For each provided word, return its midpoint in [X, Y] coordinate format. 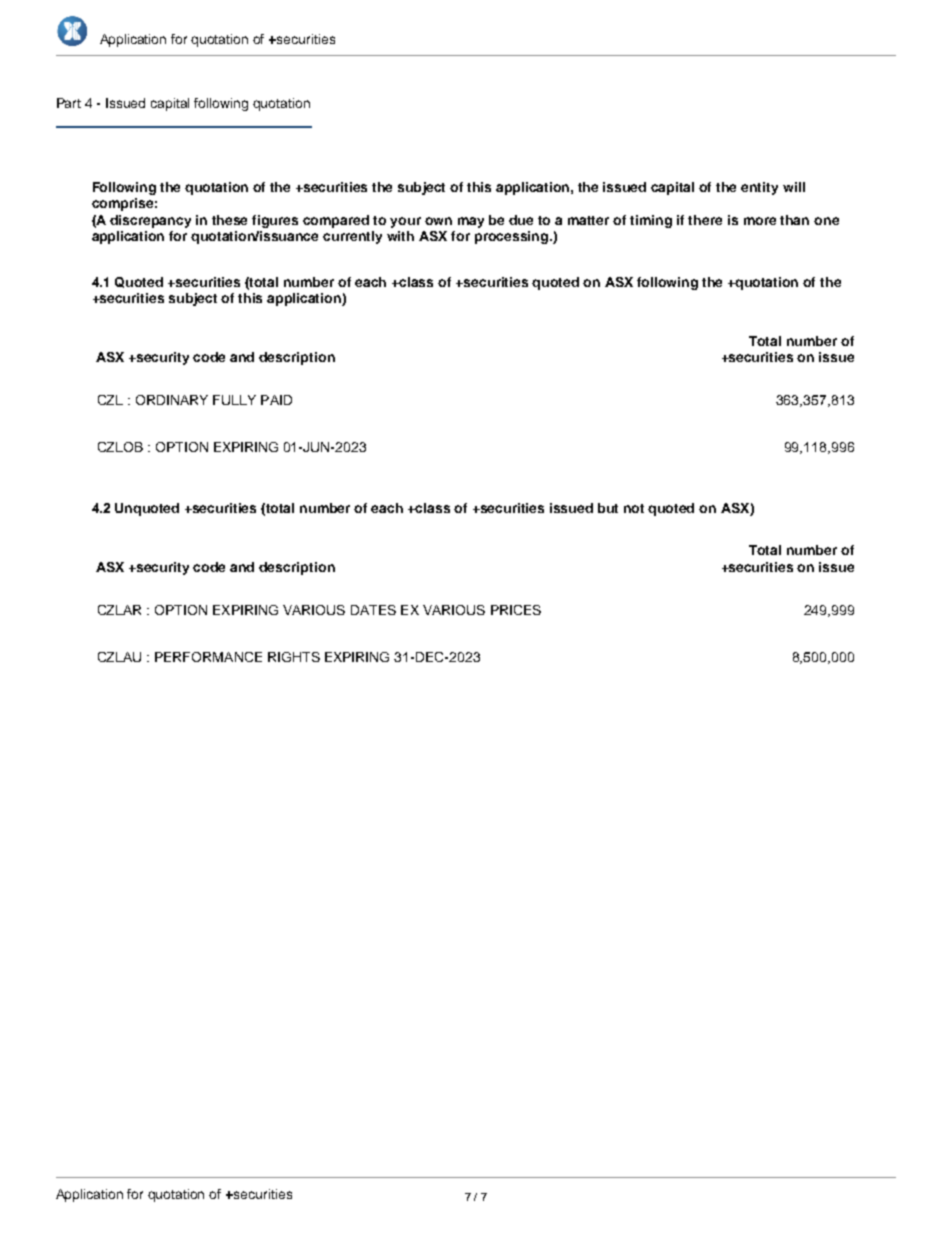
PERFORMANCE [208, 657]
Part [69, 103]
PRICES [516, 610]
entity [759, 188]
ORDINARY [172, 400]
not [634, 508]
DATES [373, 610]
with [400, 236]
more [760, 221]
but [608, 508]
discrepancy [150, 221]
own [438, 221]
